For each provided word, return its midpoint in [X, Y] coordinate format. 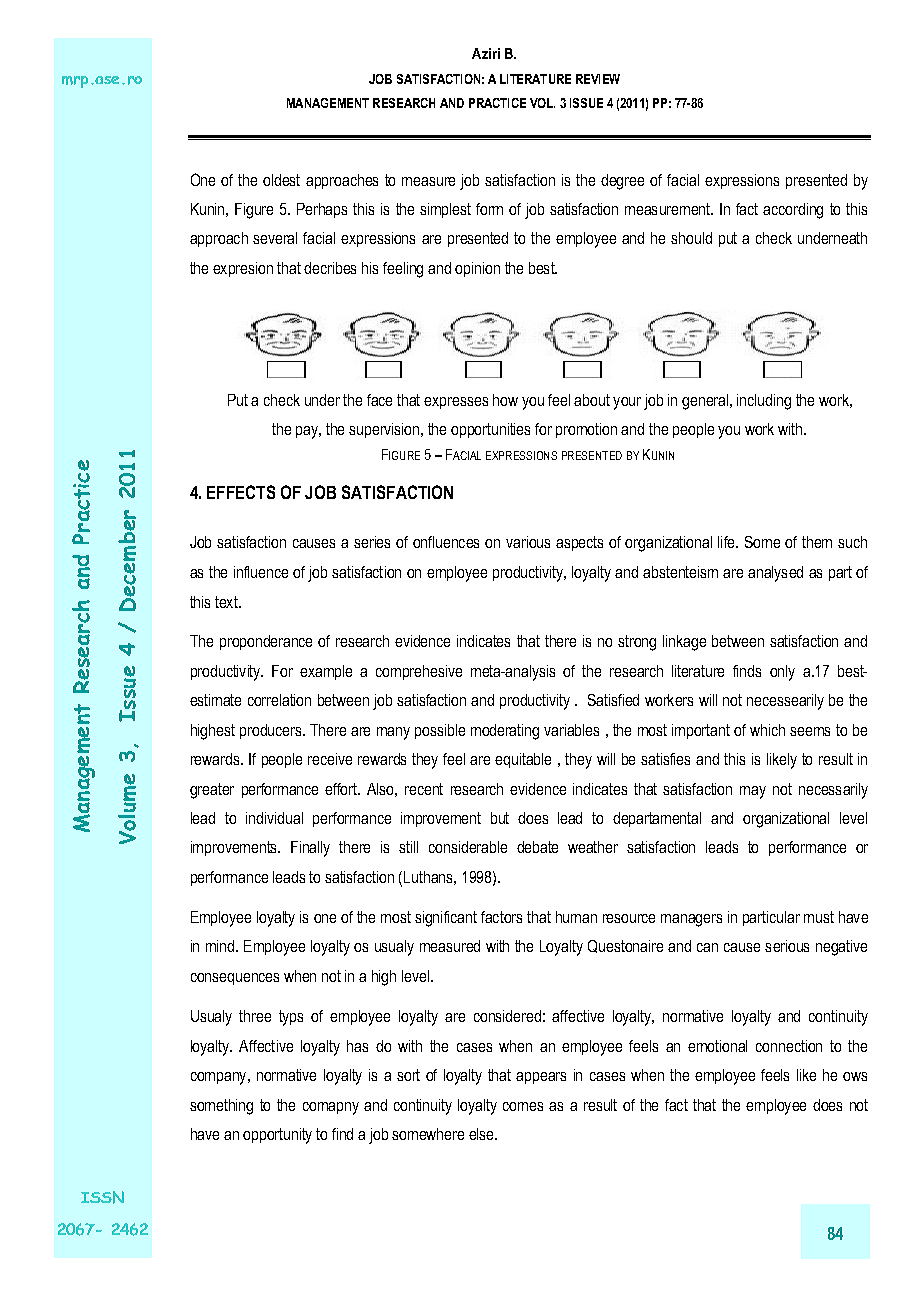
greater [212, 791]
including [764, 402]
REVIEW [598, 79]
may [753, 792]
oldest [281, 180]
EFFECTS [241, 492]
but [500, 818]
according [793, 211]
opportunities [490, 430]
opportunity [277, 1136]
